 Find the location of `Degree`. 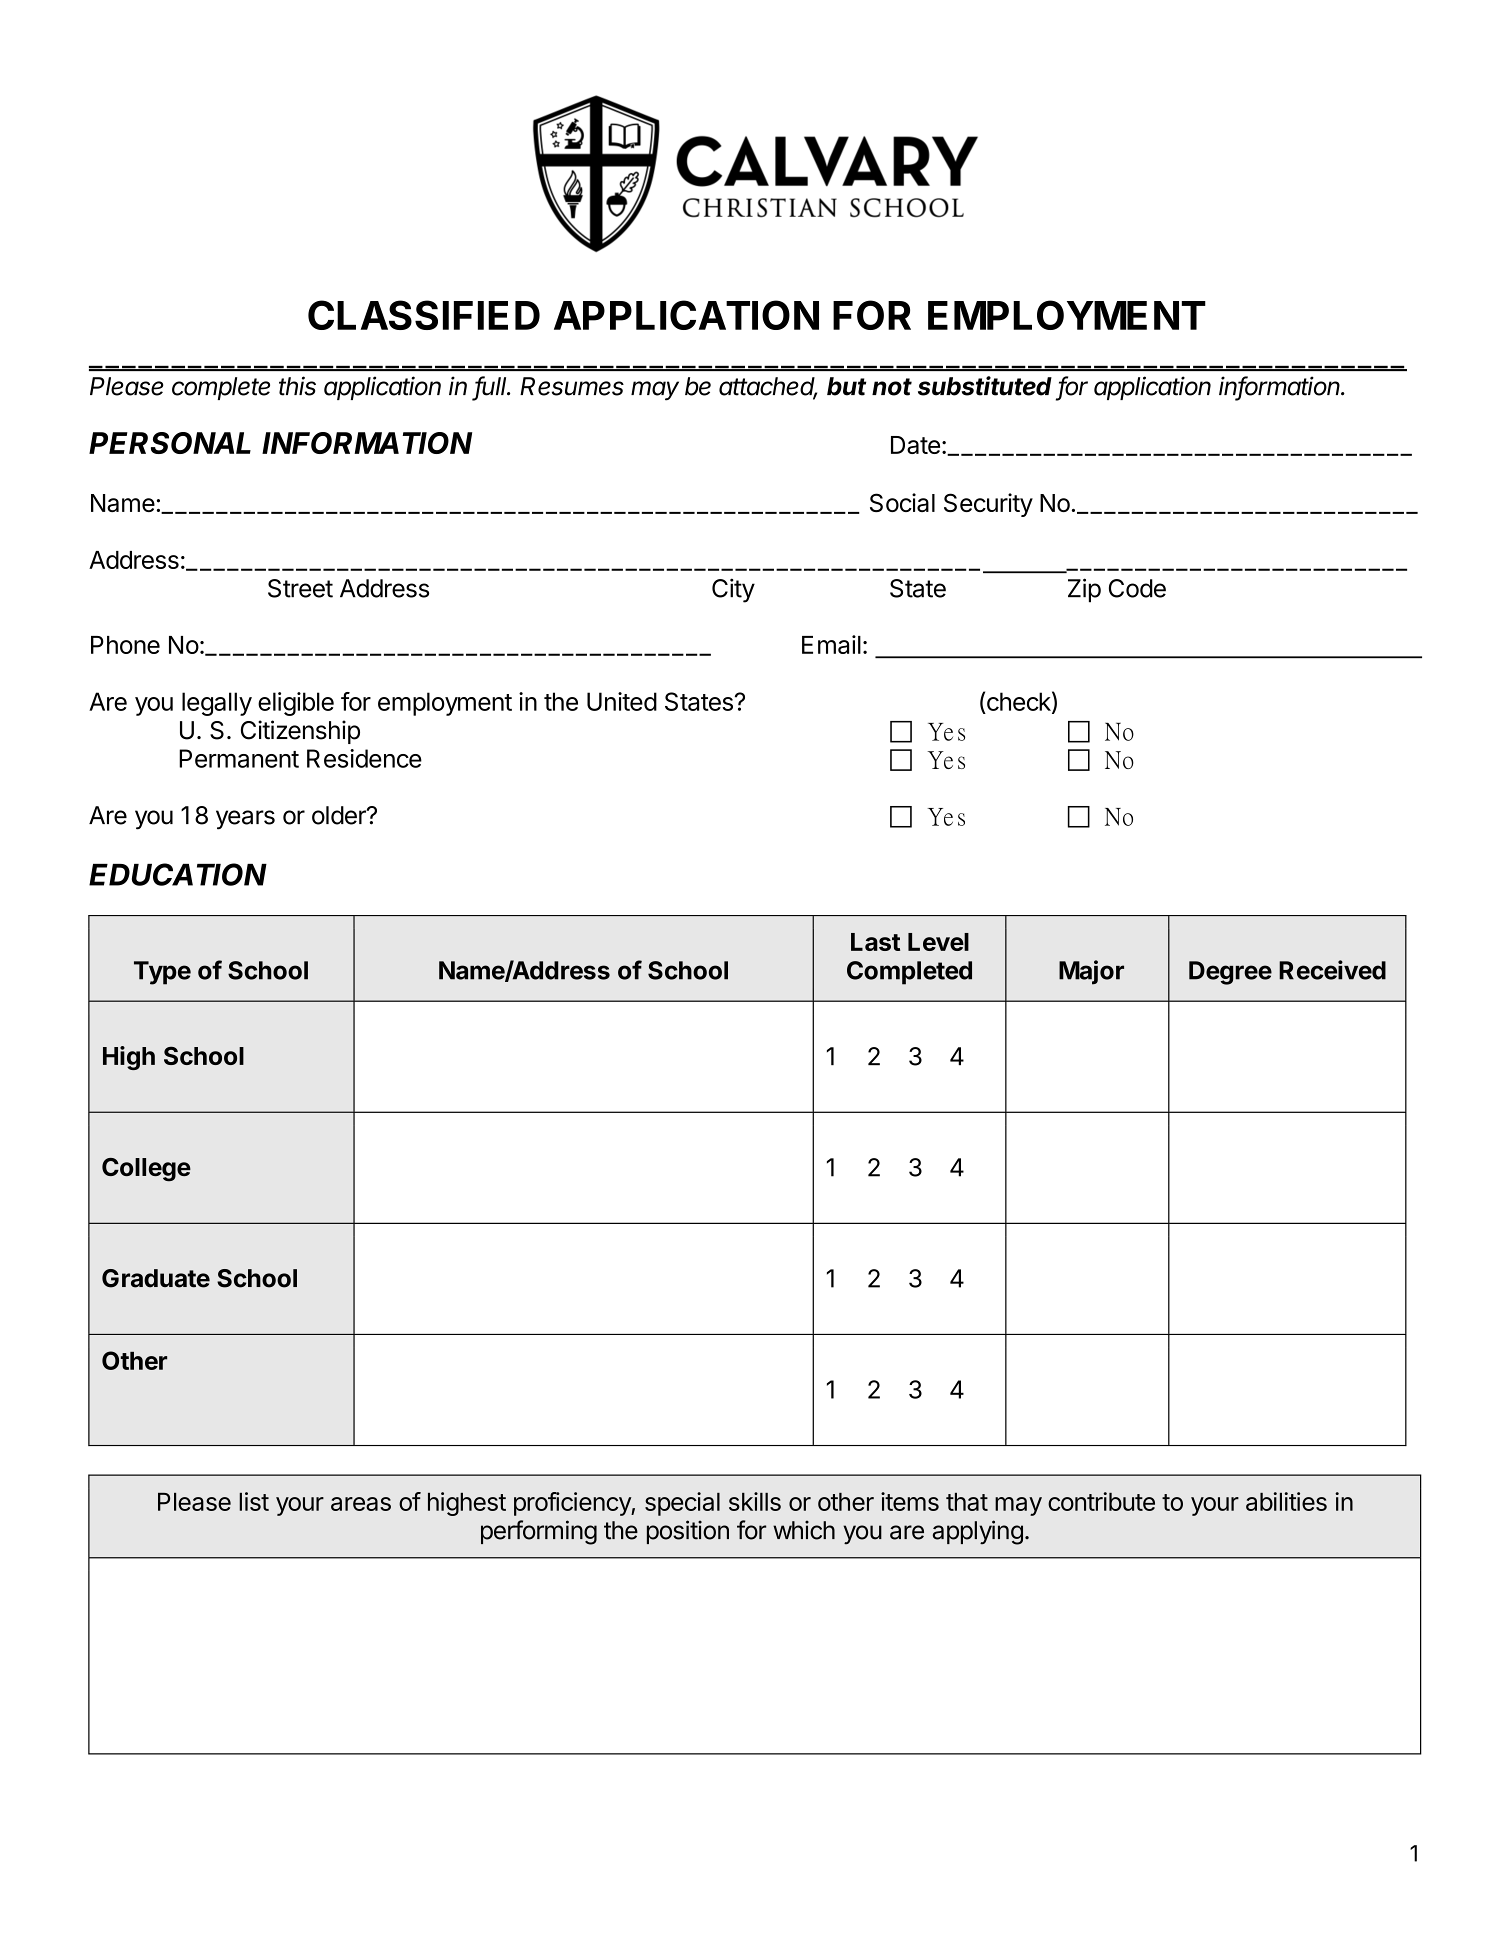

Degree is located at coordinates (1230, 973).
